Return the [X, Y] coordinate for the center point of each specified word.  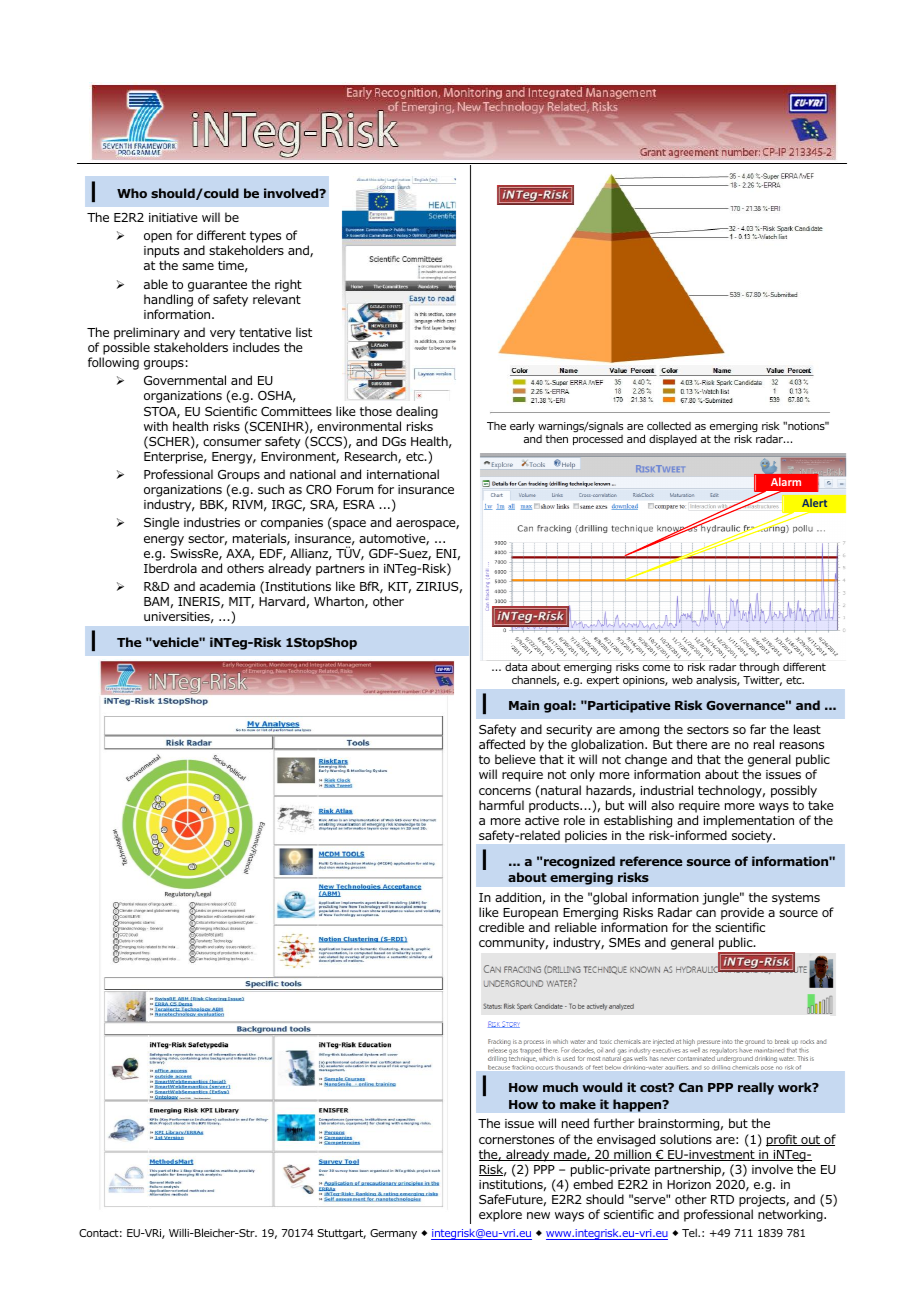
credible [501, 927]
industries [212, 522]
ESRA [359, 504]
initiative [173, 217]
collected [669, 425]
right [288, 285]
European [530, 915]
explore [500, 1215]
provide [742, 915]
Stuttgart [341, 1234]
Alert [814, 503]
